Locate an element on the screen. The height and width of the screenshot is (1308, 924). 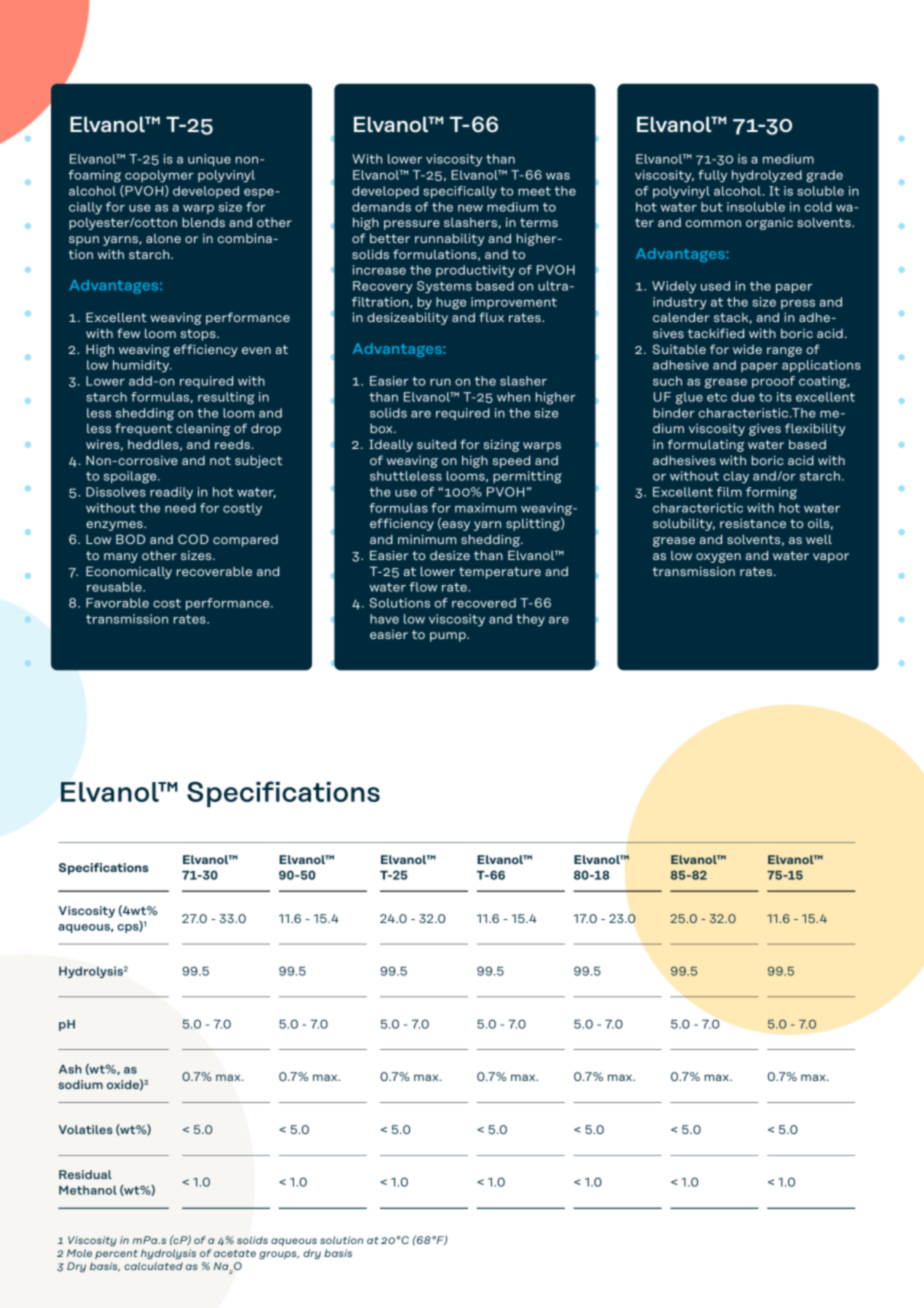
blends is located at coordinates (203, 222).
